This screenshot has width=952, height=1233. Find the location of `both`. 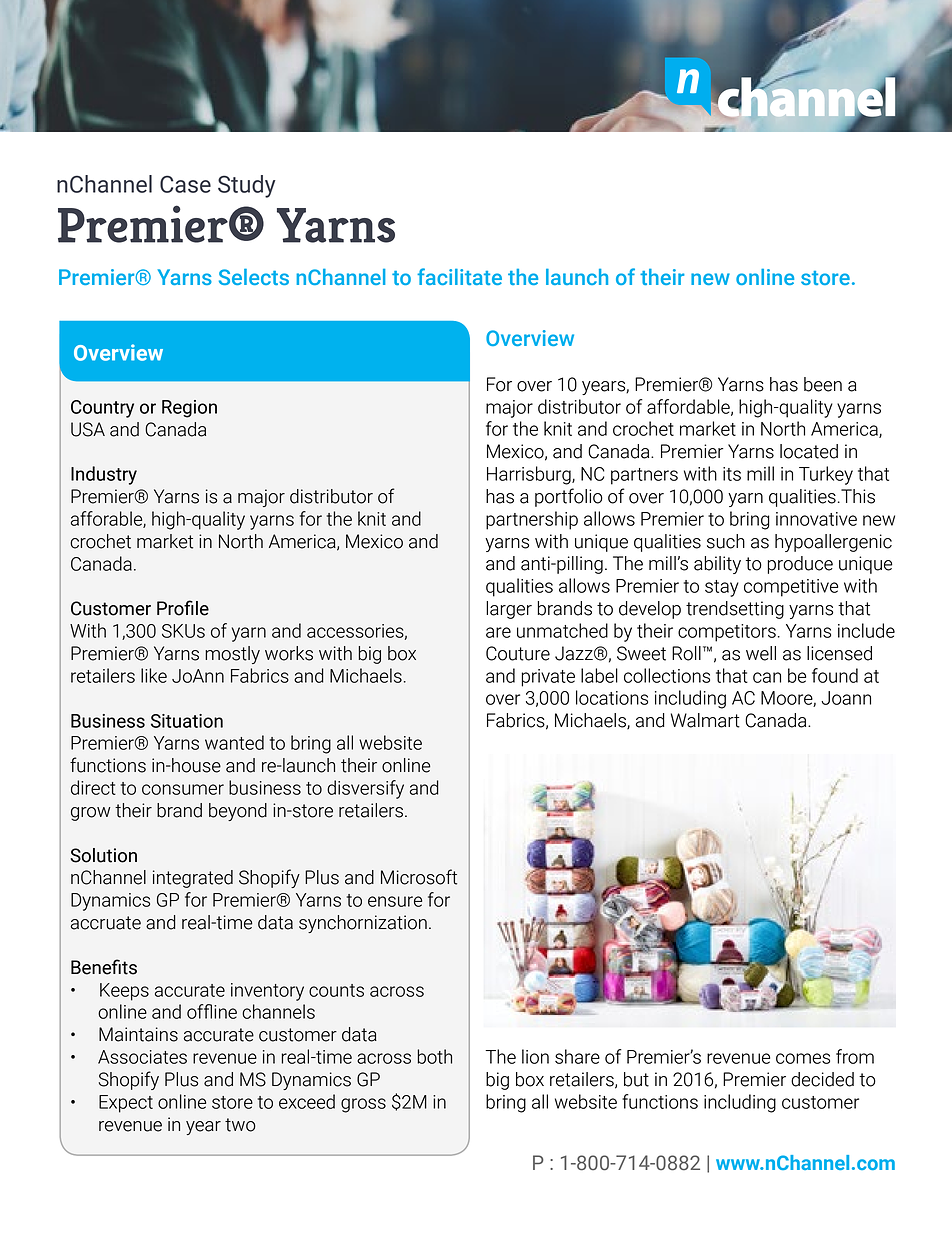

both is located at coordinates (434, 1056).
